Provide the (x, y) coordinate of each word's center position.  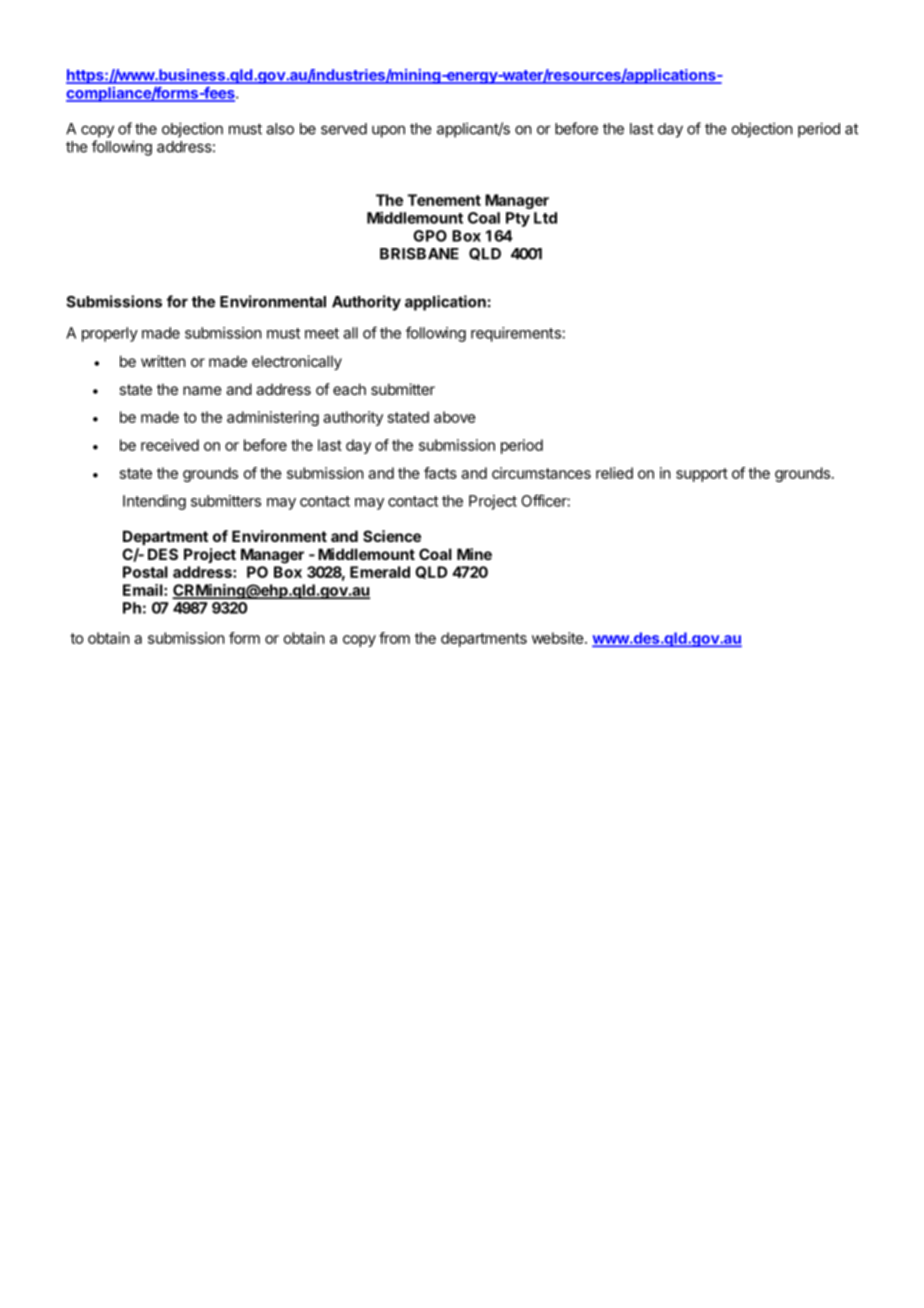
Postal (145, 572)
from (394, 638)
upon (388, 131)
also (280, 129)
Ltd (545, 218)
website (559, 638)
